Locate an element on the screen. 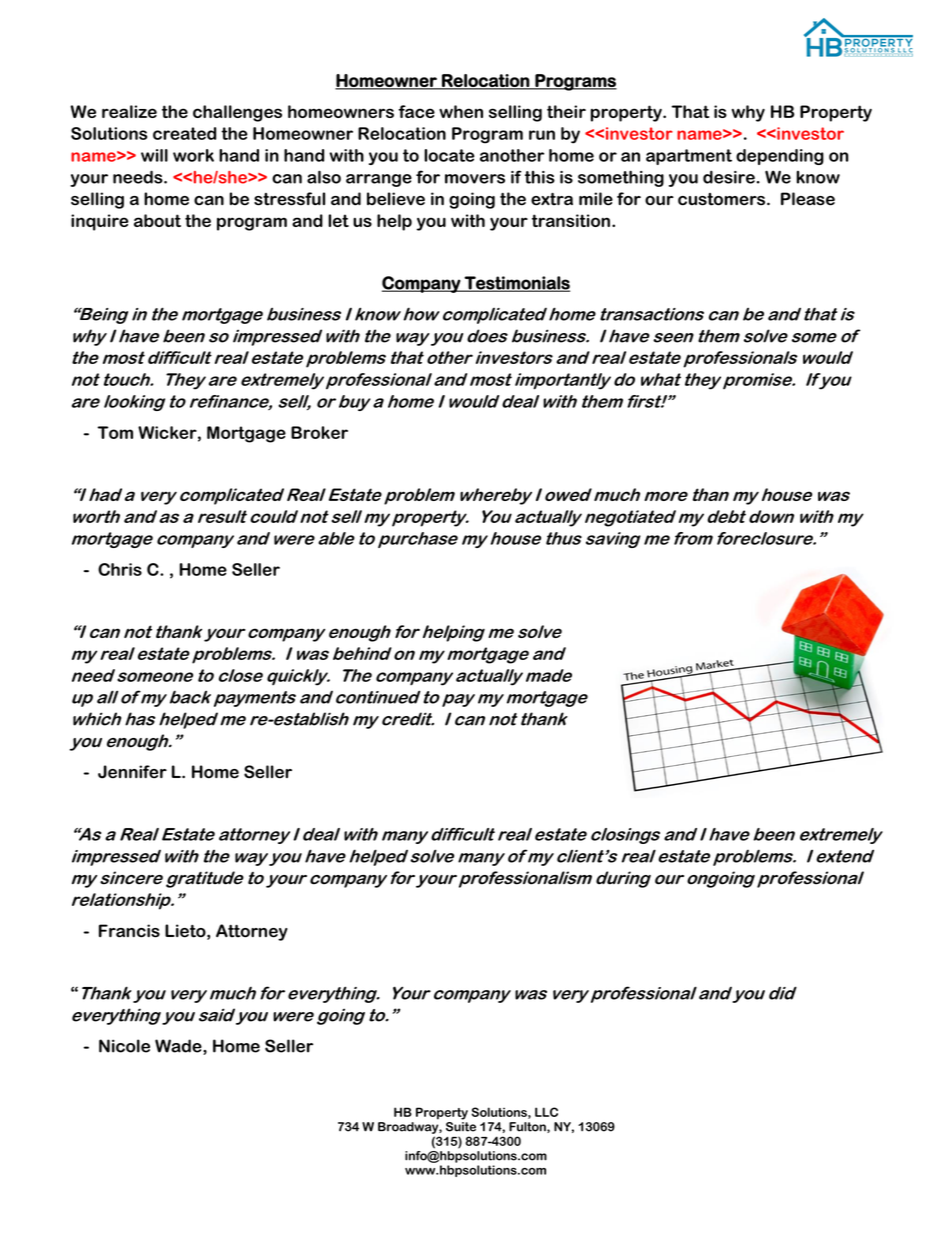 The image size is (952, 1233). apartment is located at coordinates (689, 157).
